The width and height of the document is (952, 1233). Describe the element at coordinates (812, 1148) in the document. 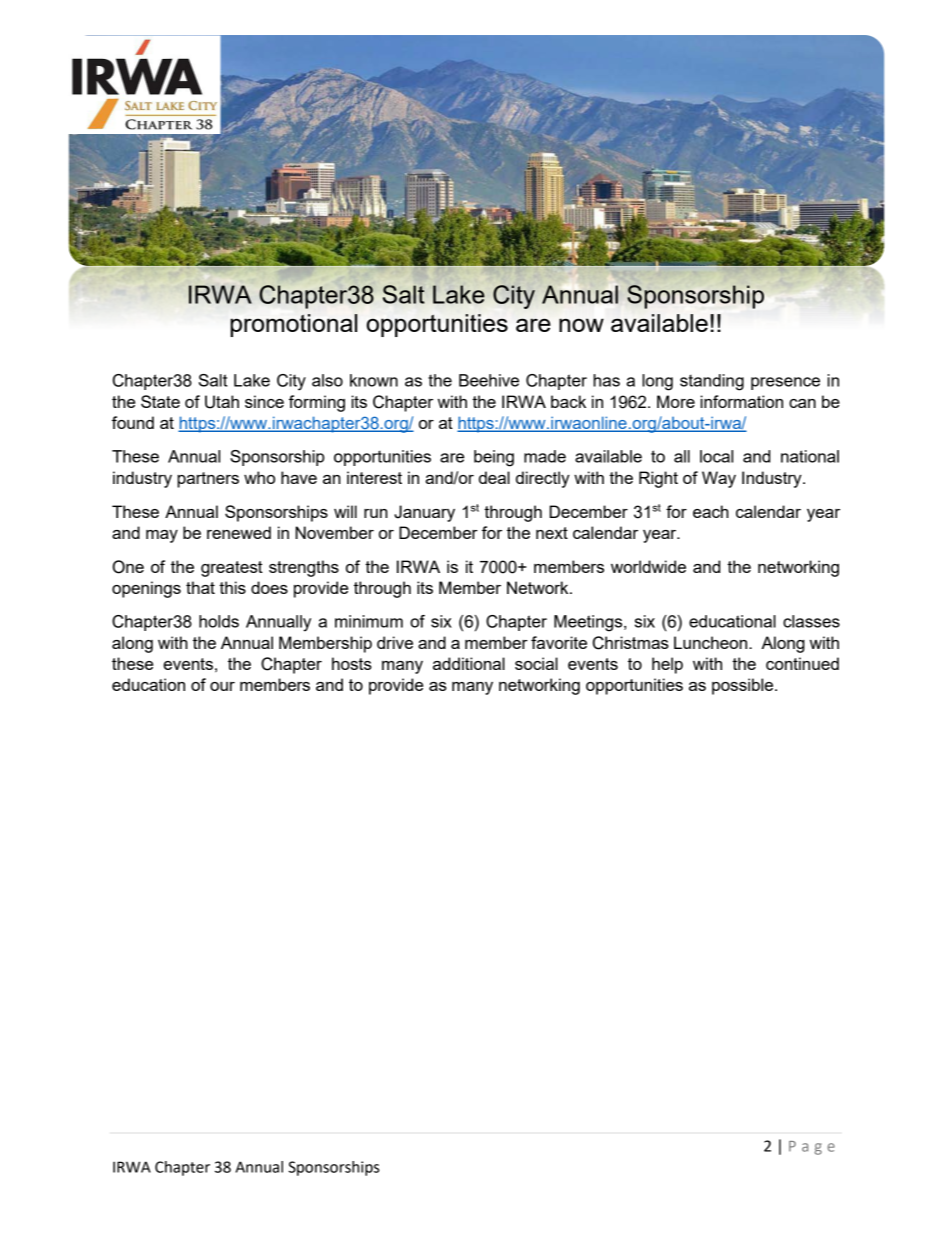

I see `Page` at that location.
